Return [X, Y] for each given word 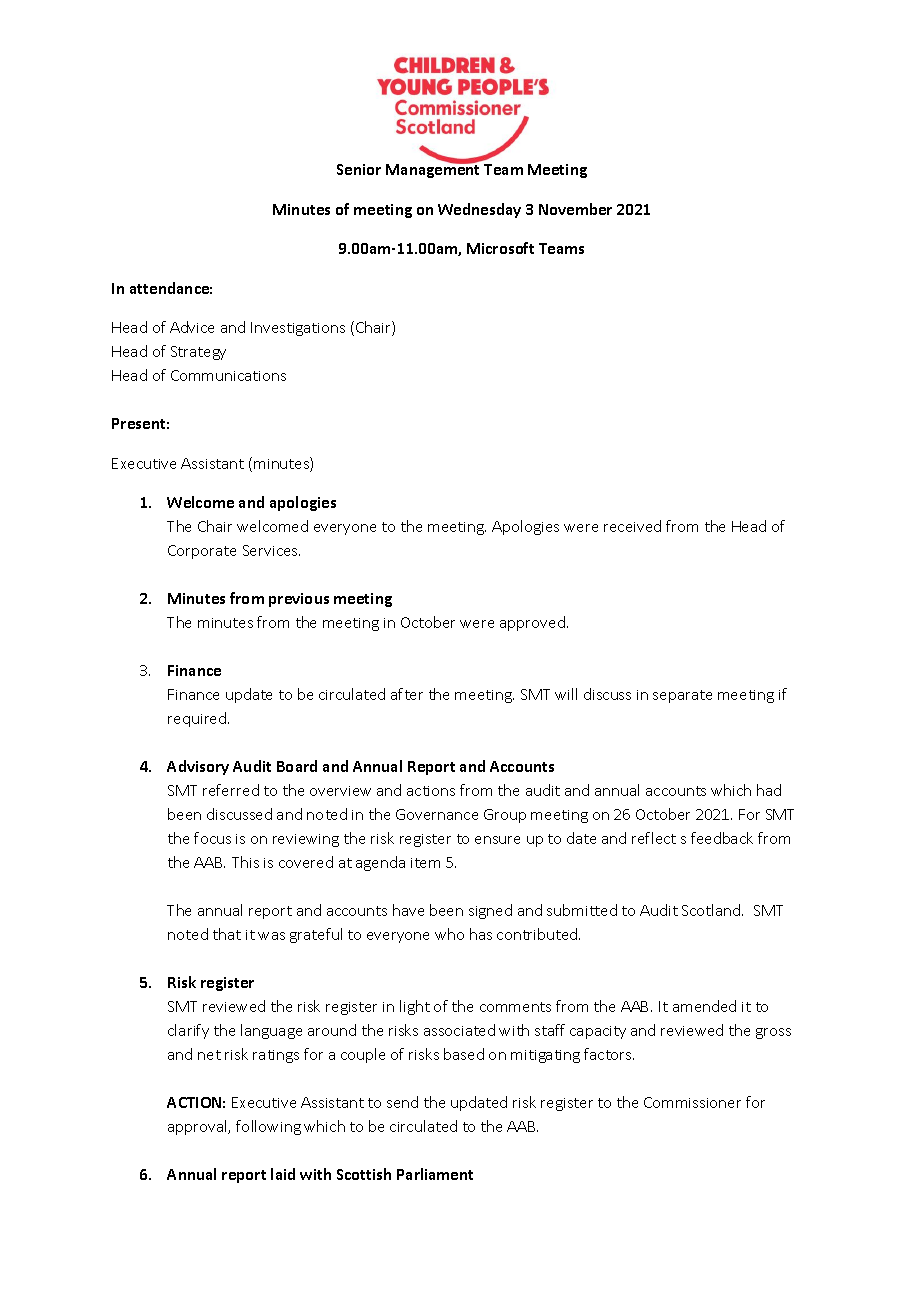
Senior [359, 169]
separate [682, 696]
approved [532, 623]
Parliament [435, 1174]
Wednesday [479, 210]
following [268, 1127]
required [198, 719]
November [575, 209]
